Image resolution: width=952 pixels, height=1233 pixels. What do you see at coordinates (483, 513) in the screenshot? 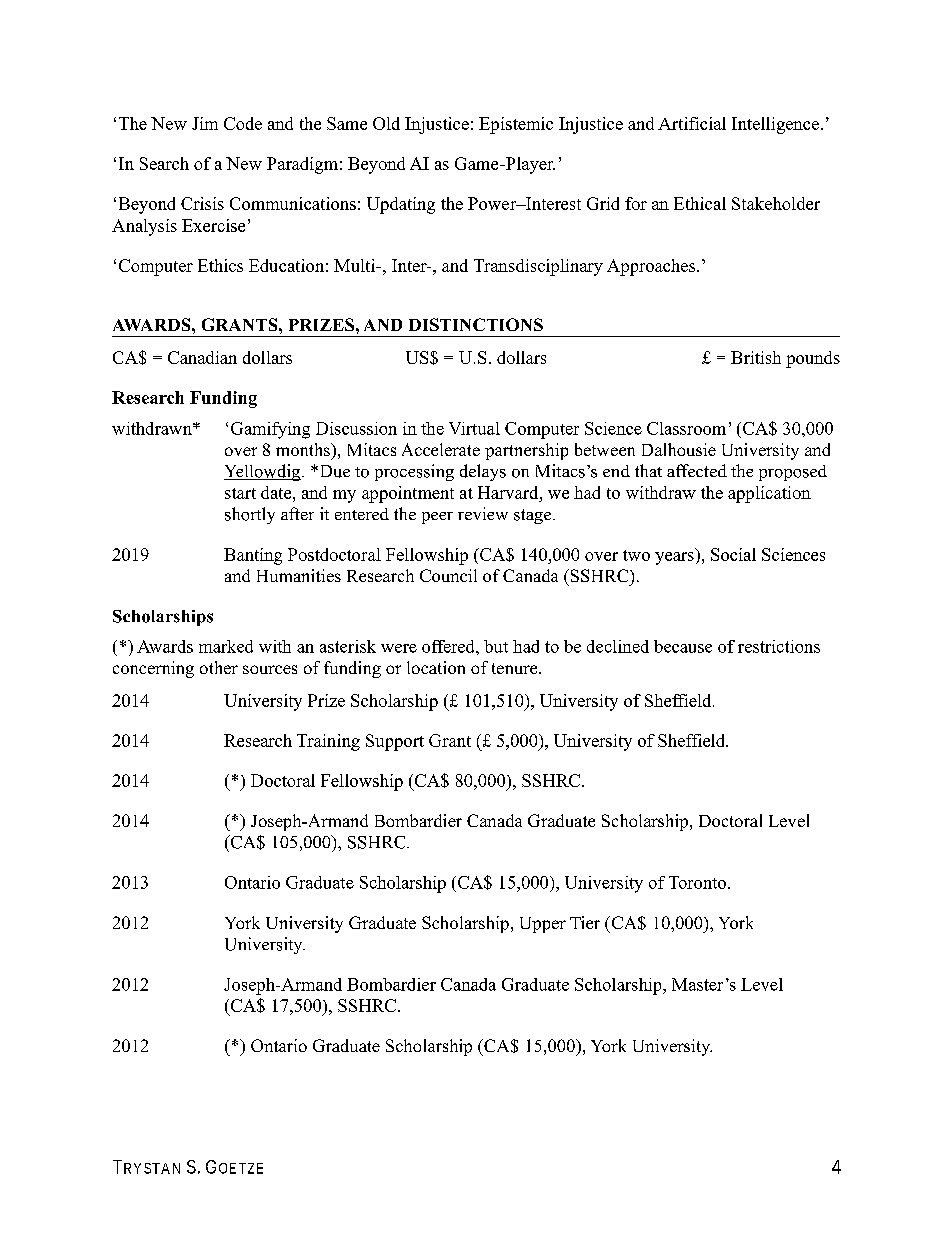
I see `review` at bounding box center [483, 513].
